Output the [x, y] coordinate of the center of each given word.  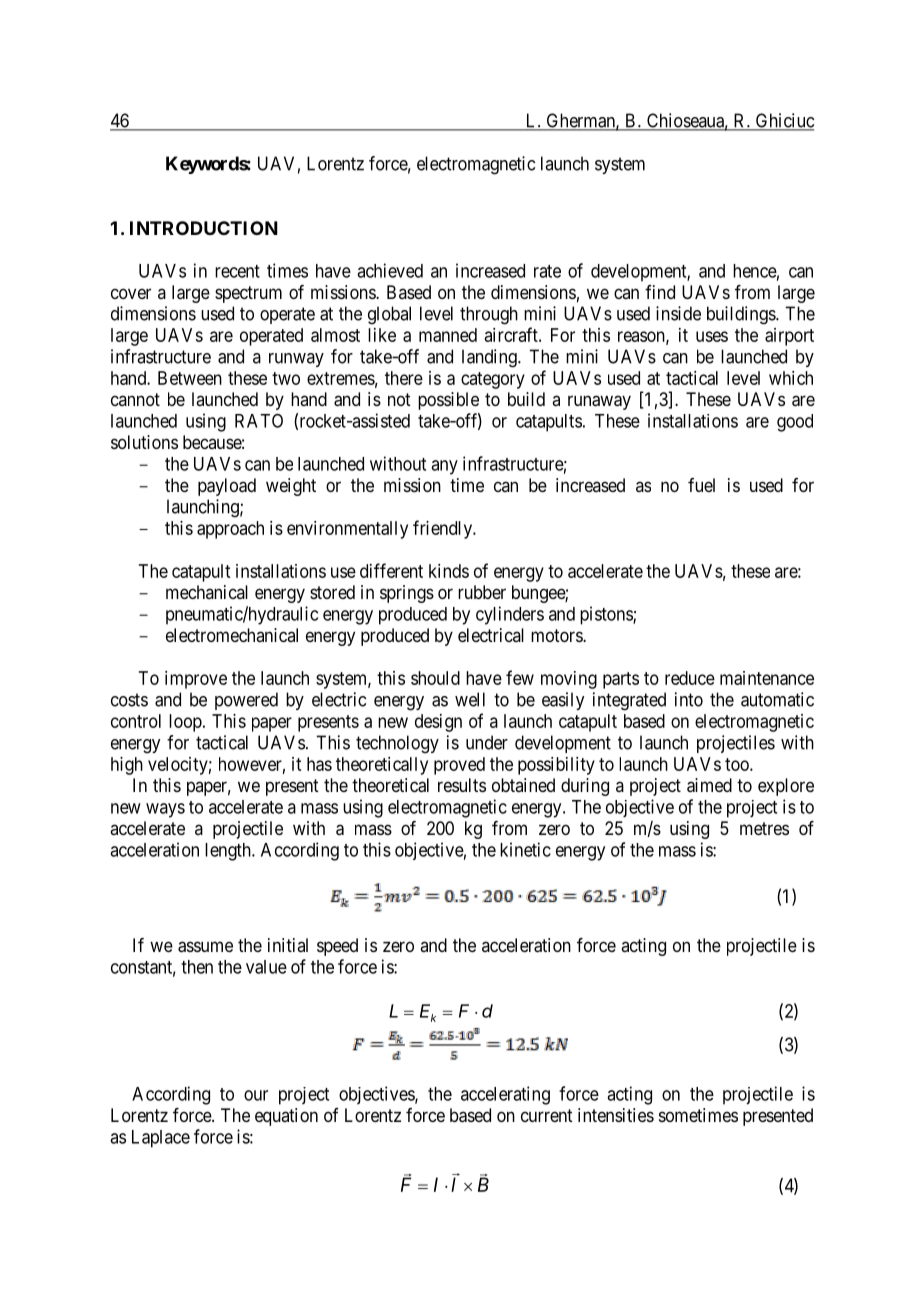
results [462, 785]
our [256, 1095]
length [229, 852]
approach [230, 530]
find [660, 292]
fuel [701, 485]
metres [764, 828]
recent [237, 271]
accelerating [505, 1095]
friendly [443, 529]
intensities [616, 1115]
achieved [390, 270]
